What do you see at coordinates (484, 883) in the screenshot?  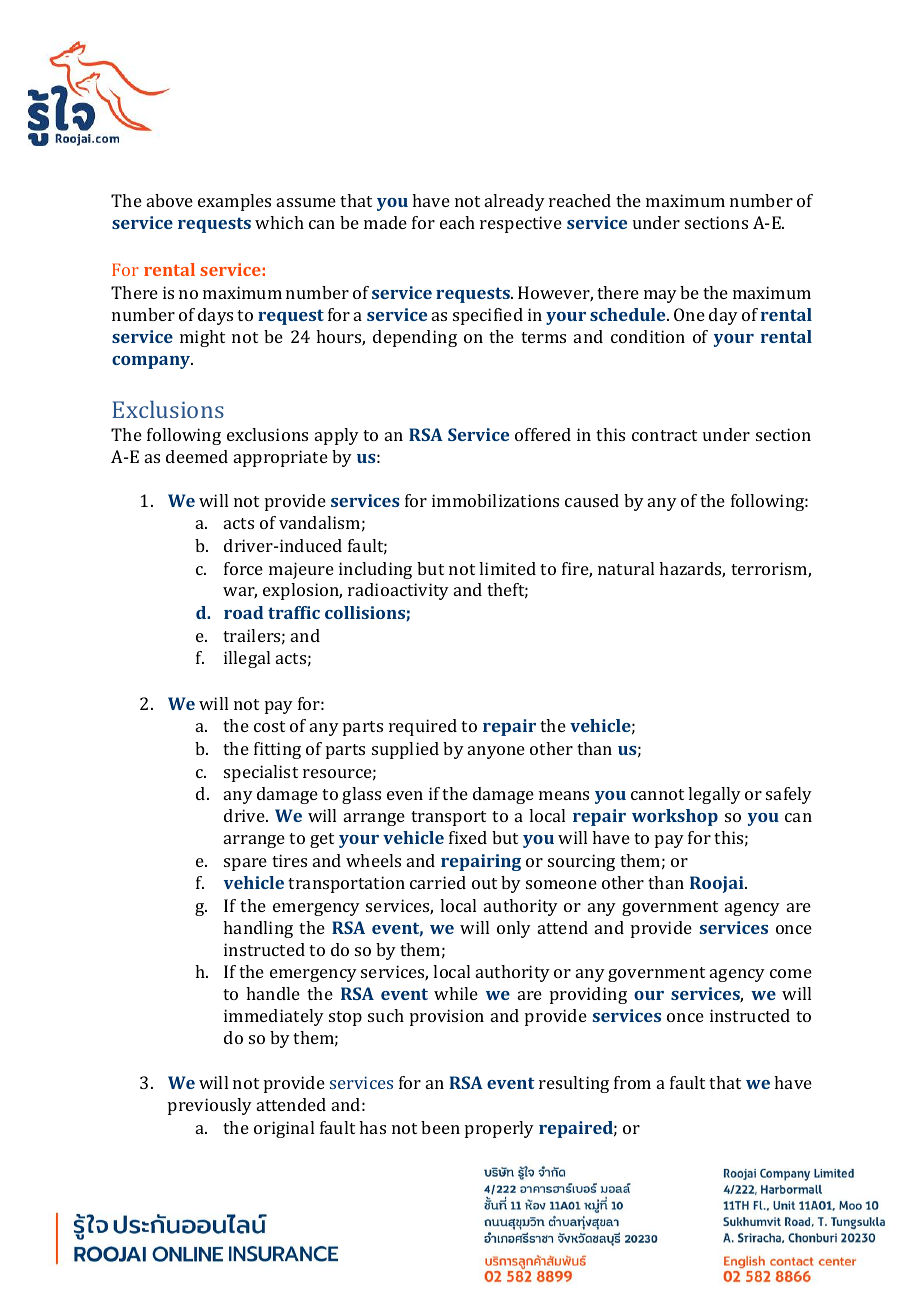 I see `out` at bounding box center [484, 883].
